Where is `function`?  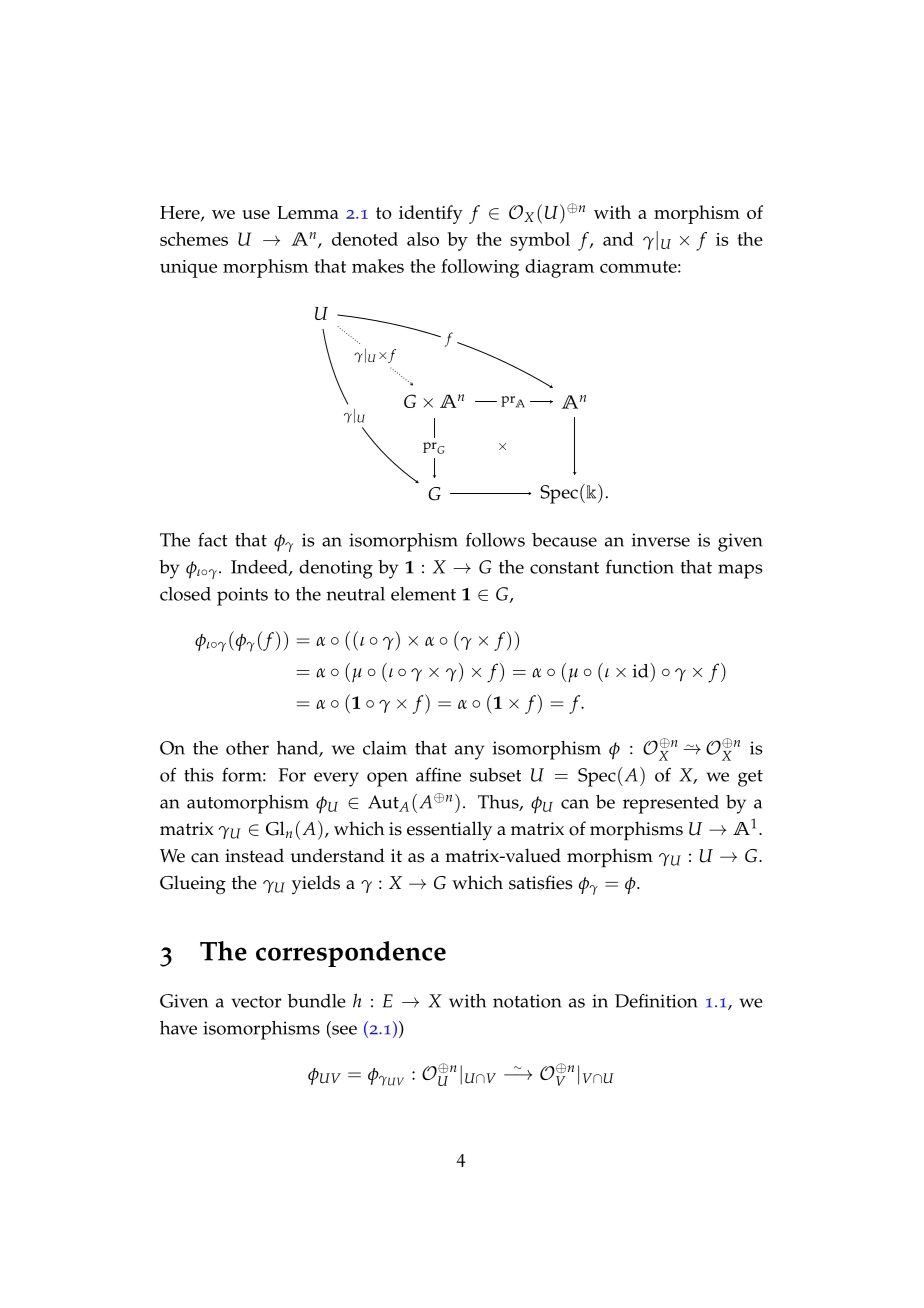
function is located at coordinates (640, 566).
